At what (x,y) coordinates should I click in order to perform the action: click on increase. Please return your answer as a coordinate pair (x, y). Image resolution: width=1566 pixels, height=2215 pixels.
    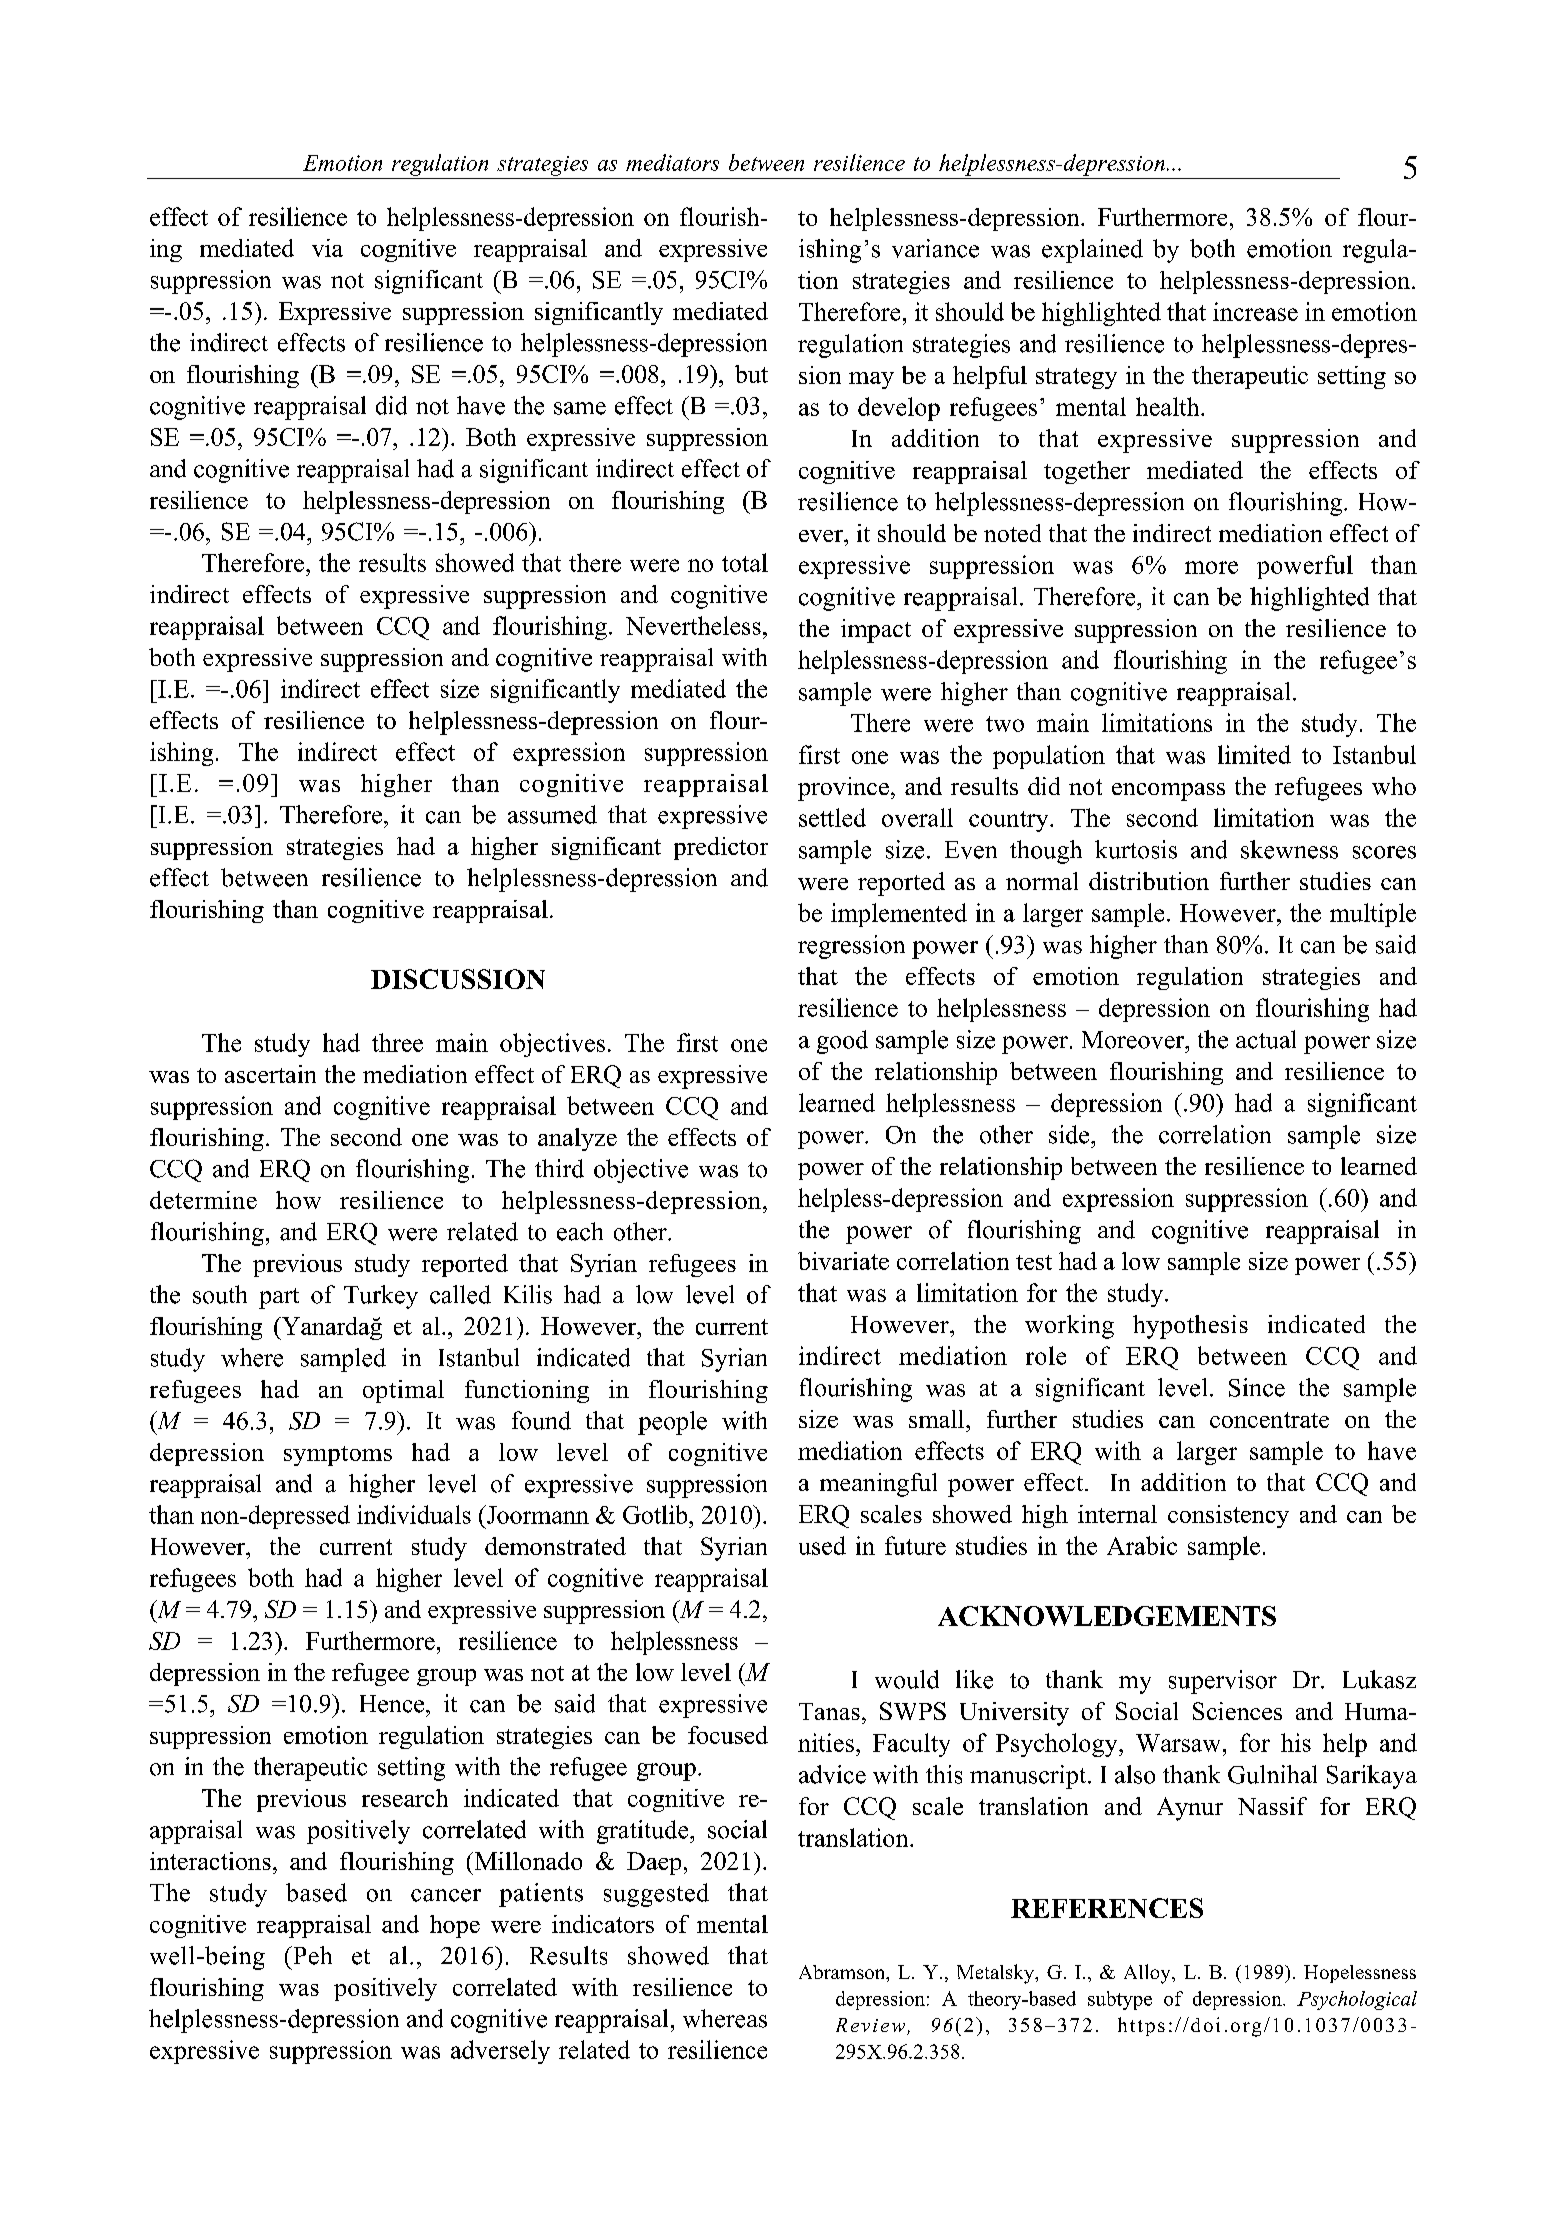
    Looking at the image, I should click on (1255, 311).
